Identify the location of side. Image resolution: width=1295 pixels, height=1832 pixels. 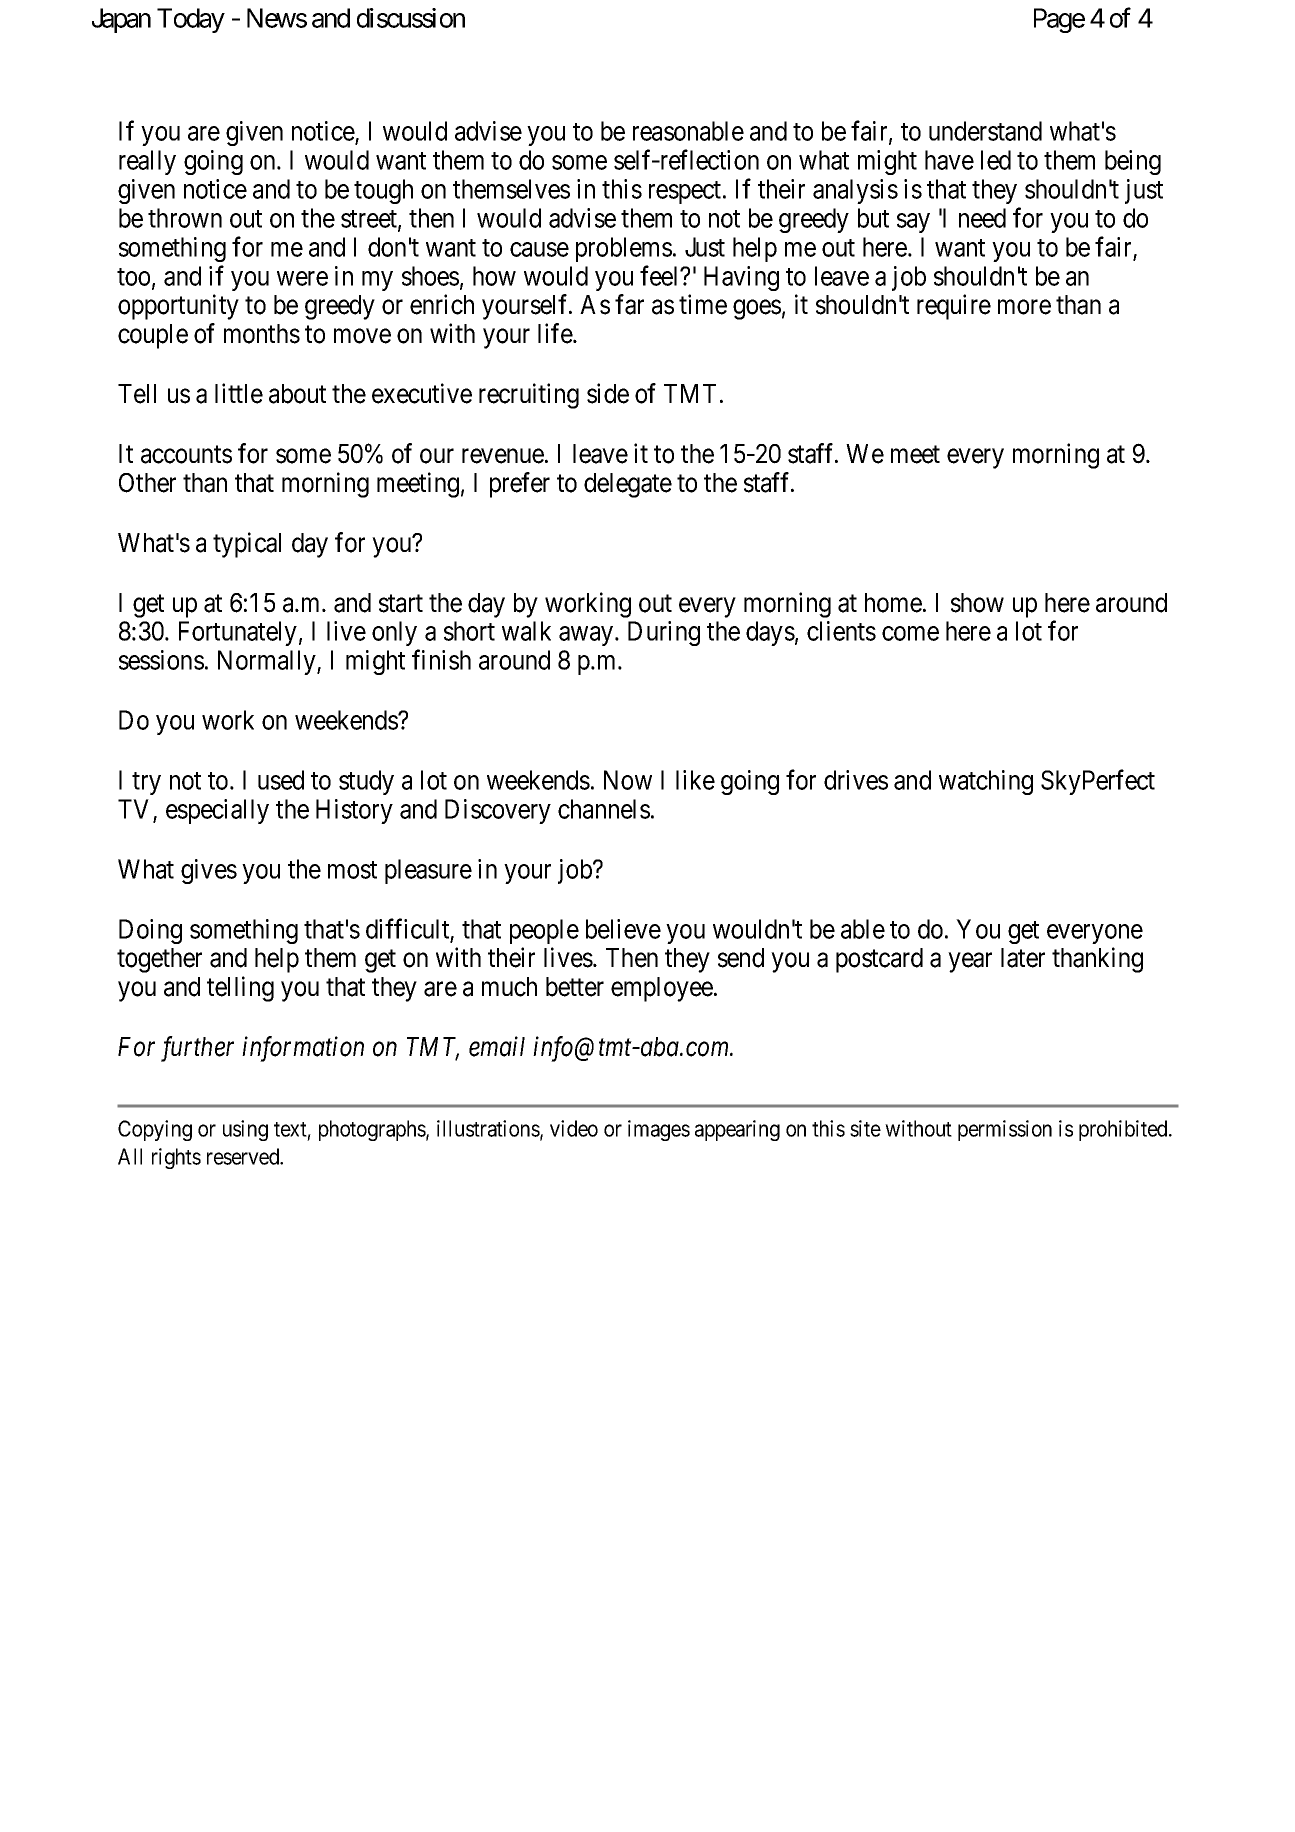
(608, 393).
